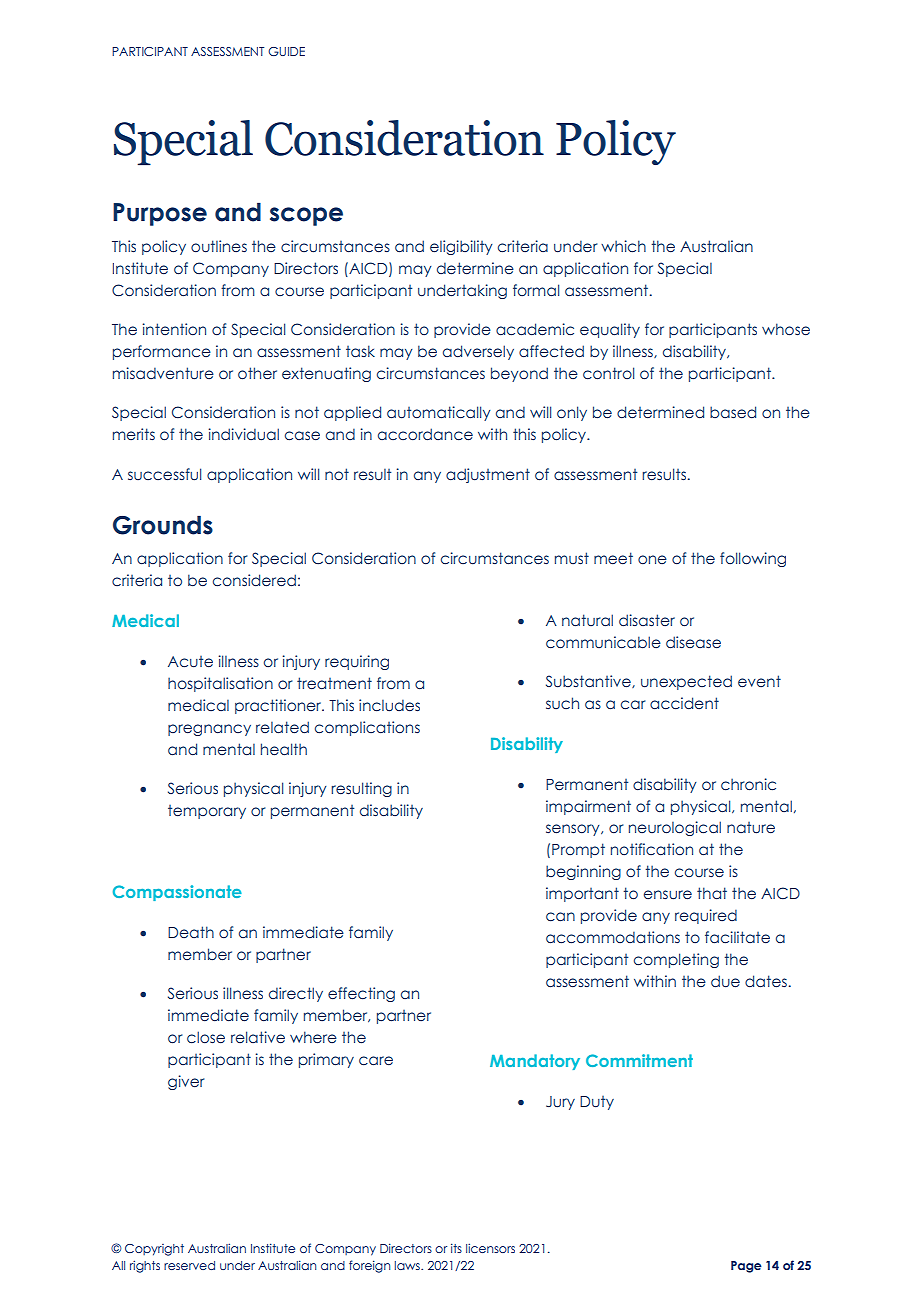 The width and height of the page is (924, 1308). Describe the element at coordinates (693, 642) in the page. I see `disease` at that location.
